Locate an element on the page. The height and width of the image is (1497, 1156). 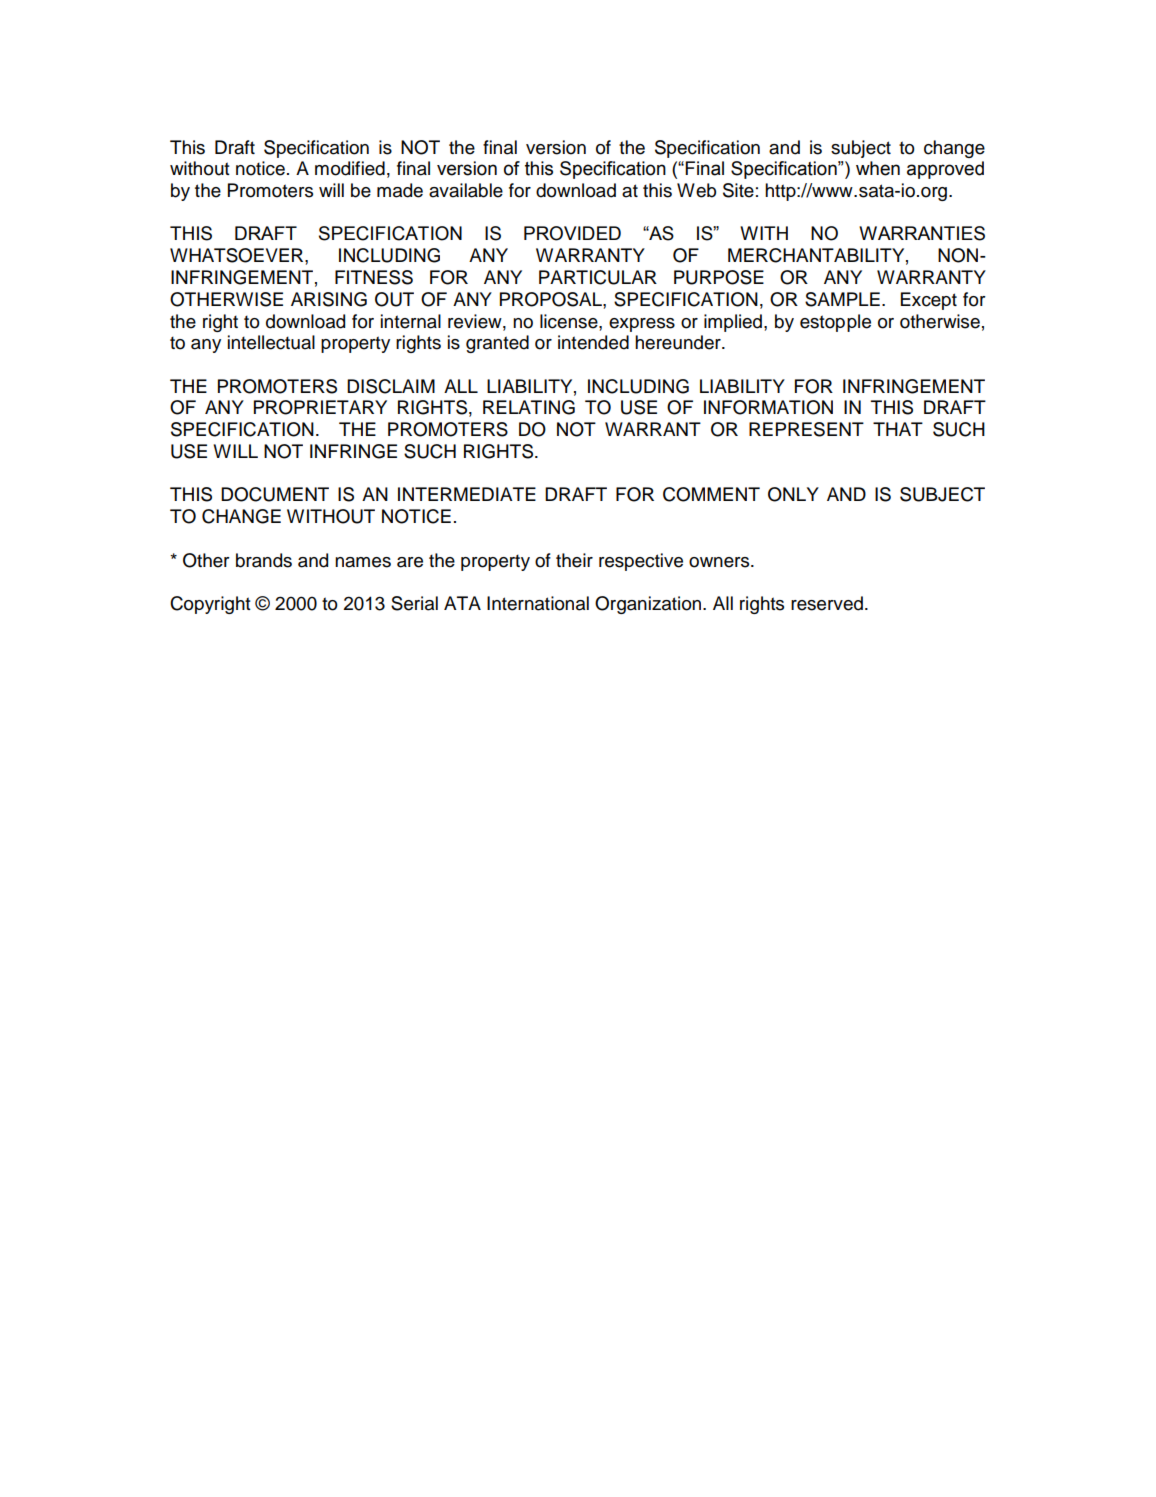
Serial is located at coordinates (414, 603).
